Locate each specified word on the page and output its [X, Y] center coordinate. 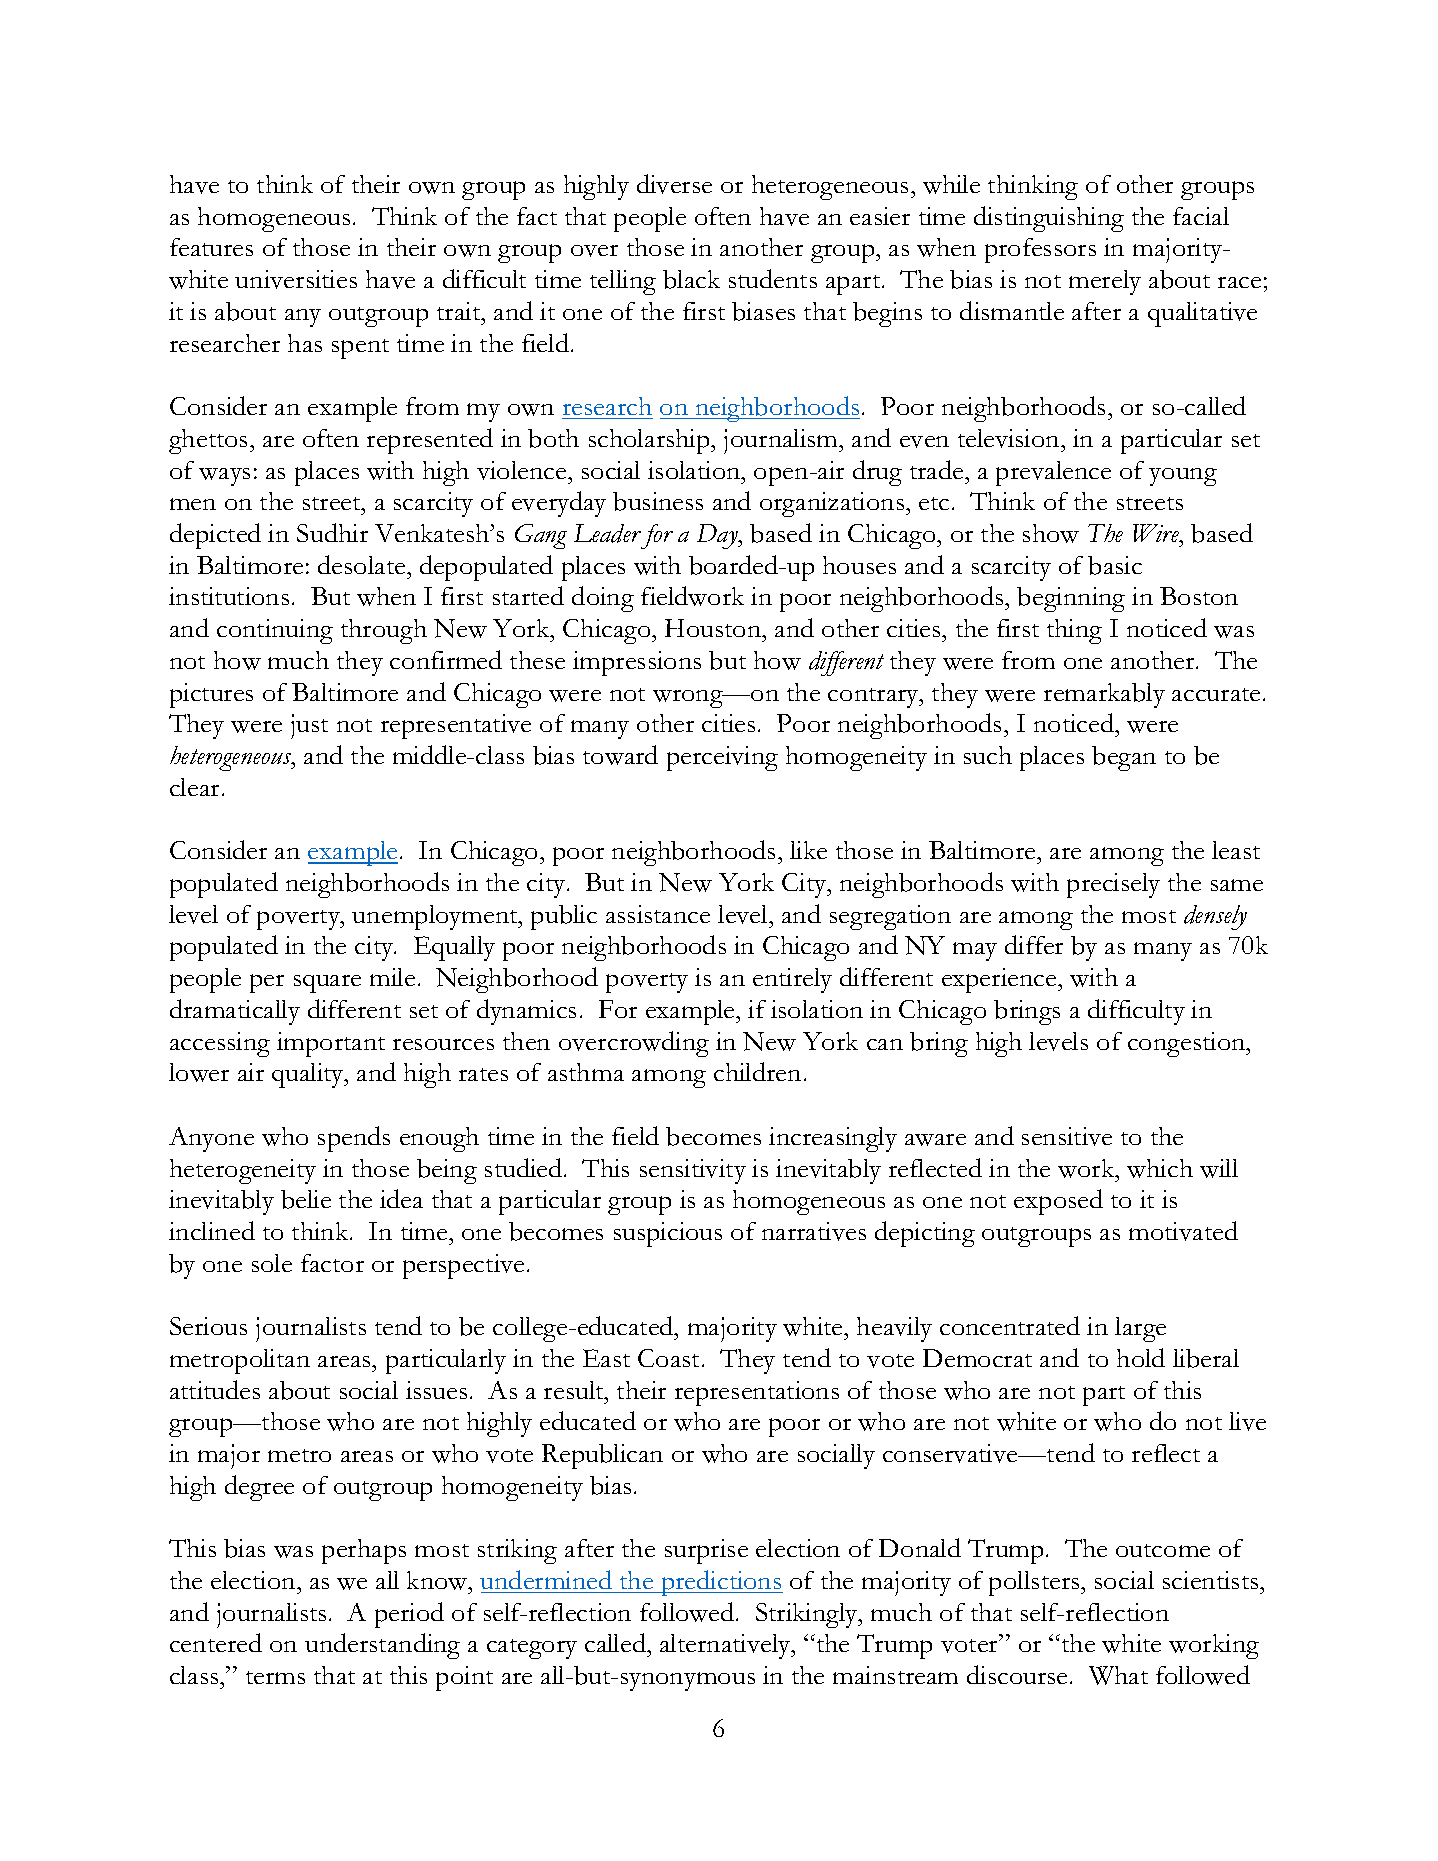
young [1183, 477]
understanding [382, 1646]
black [691, 279]
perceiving [722, 758]
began [1124, 758]
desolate [363, 564]
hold [1141, 1357]
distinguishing [1049, 219]
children [757, 1071]
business [658, 501]
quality [309, 1075]
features [211, 247]
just [309, 726]
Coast [670, 1358]
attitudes [215, 1389]
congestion [1188, 1044]
